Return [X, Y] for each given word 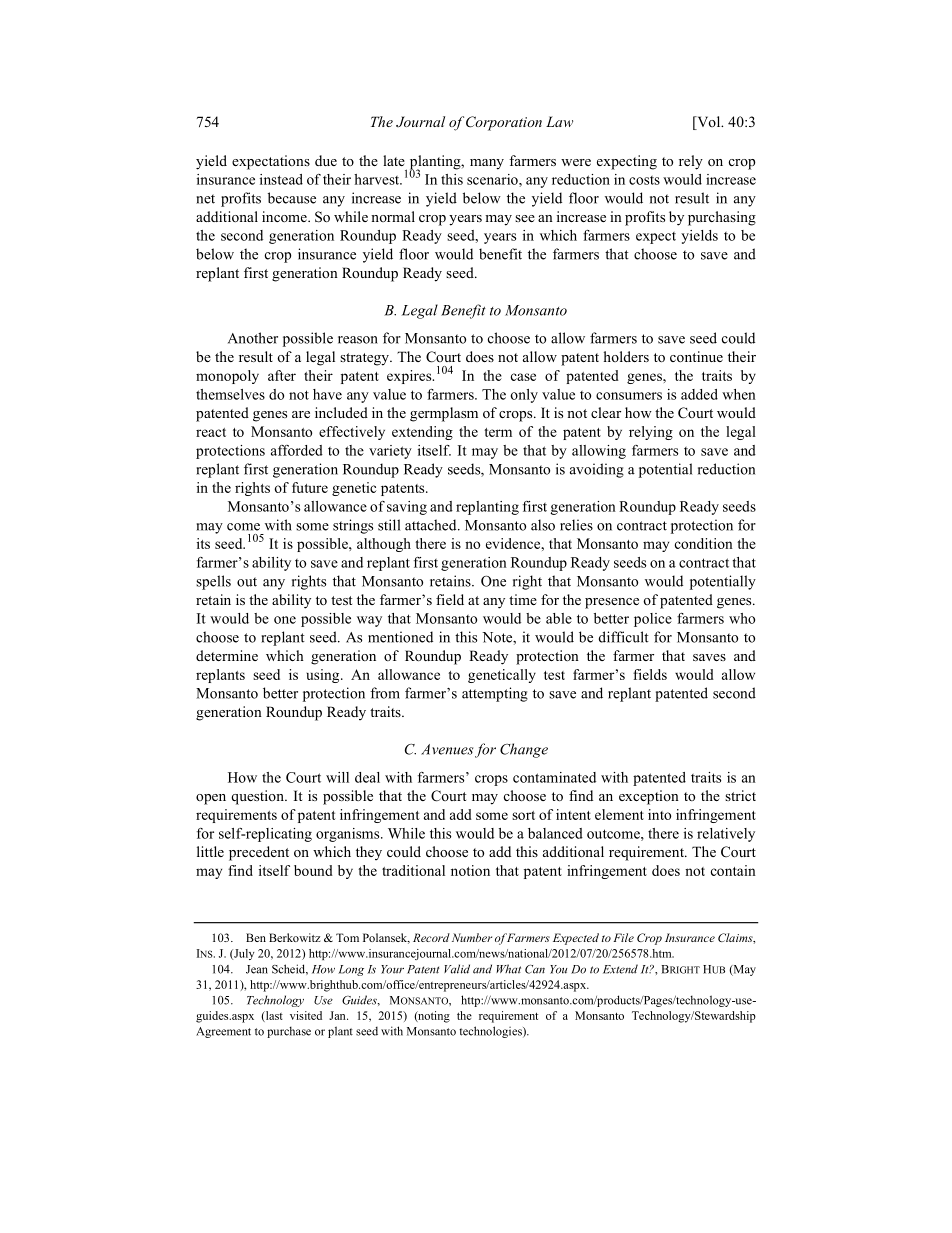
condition [704, 543]
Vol [709, 123]
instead [281, 179]
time [523, 599]
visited [306, 1015]
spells [213, 582]
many [487, 164]
